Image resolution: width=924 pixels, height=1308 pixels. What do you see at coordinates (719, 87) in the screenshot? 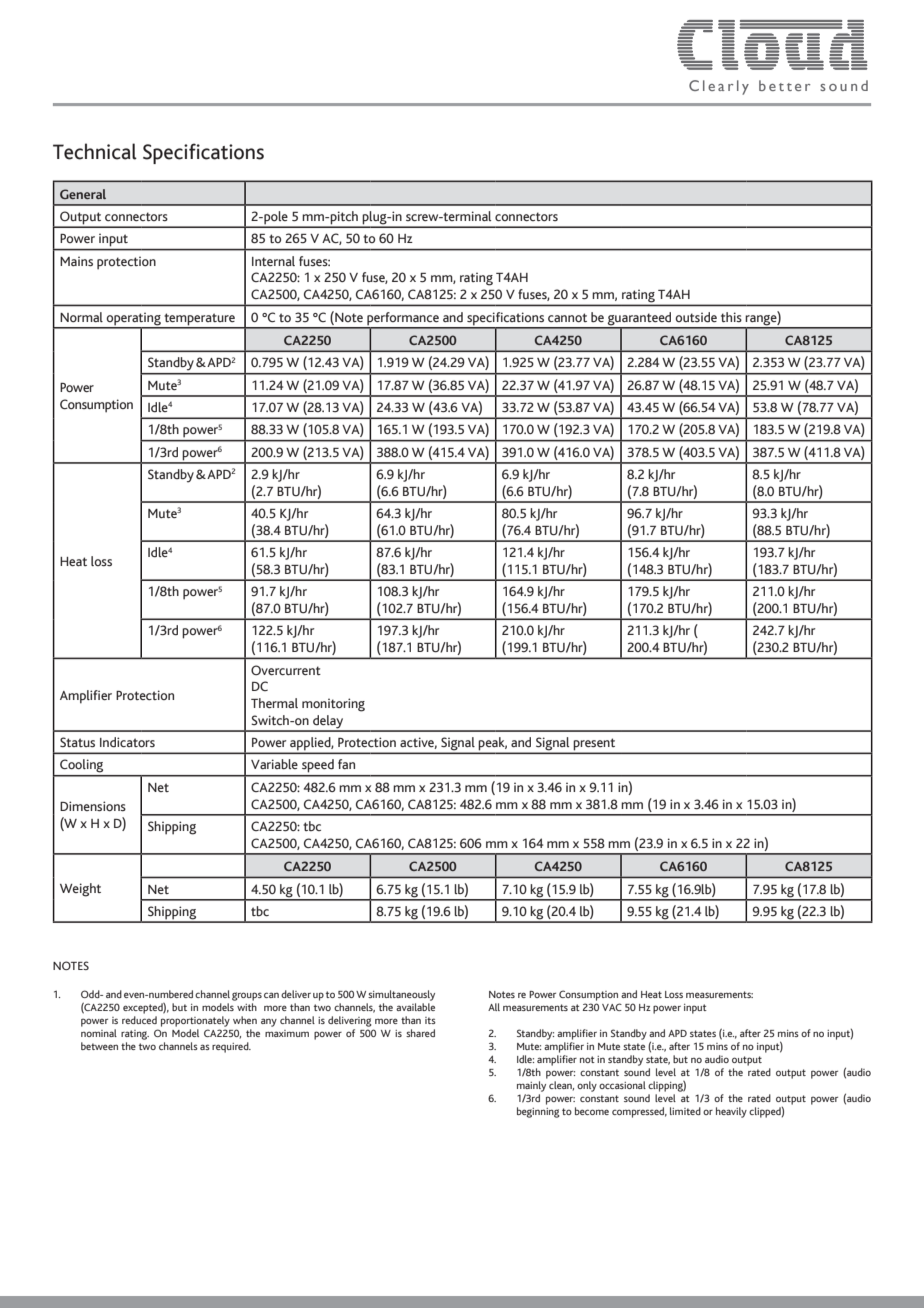
I see `Clearly` at bounding box center [719, 87].
